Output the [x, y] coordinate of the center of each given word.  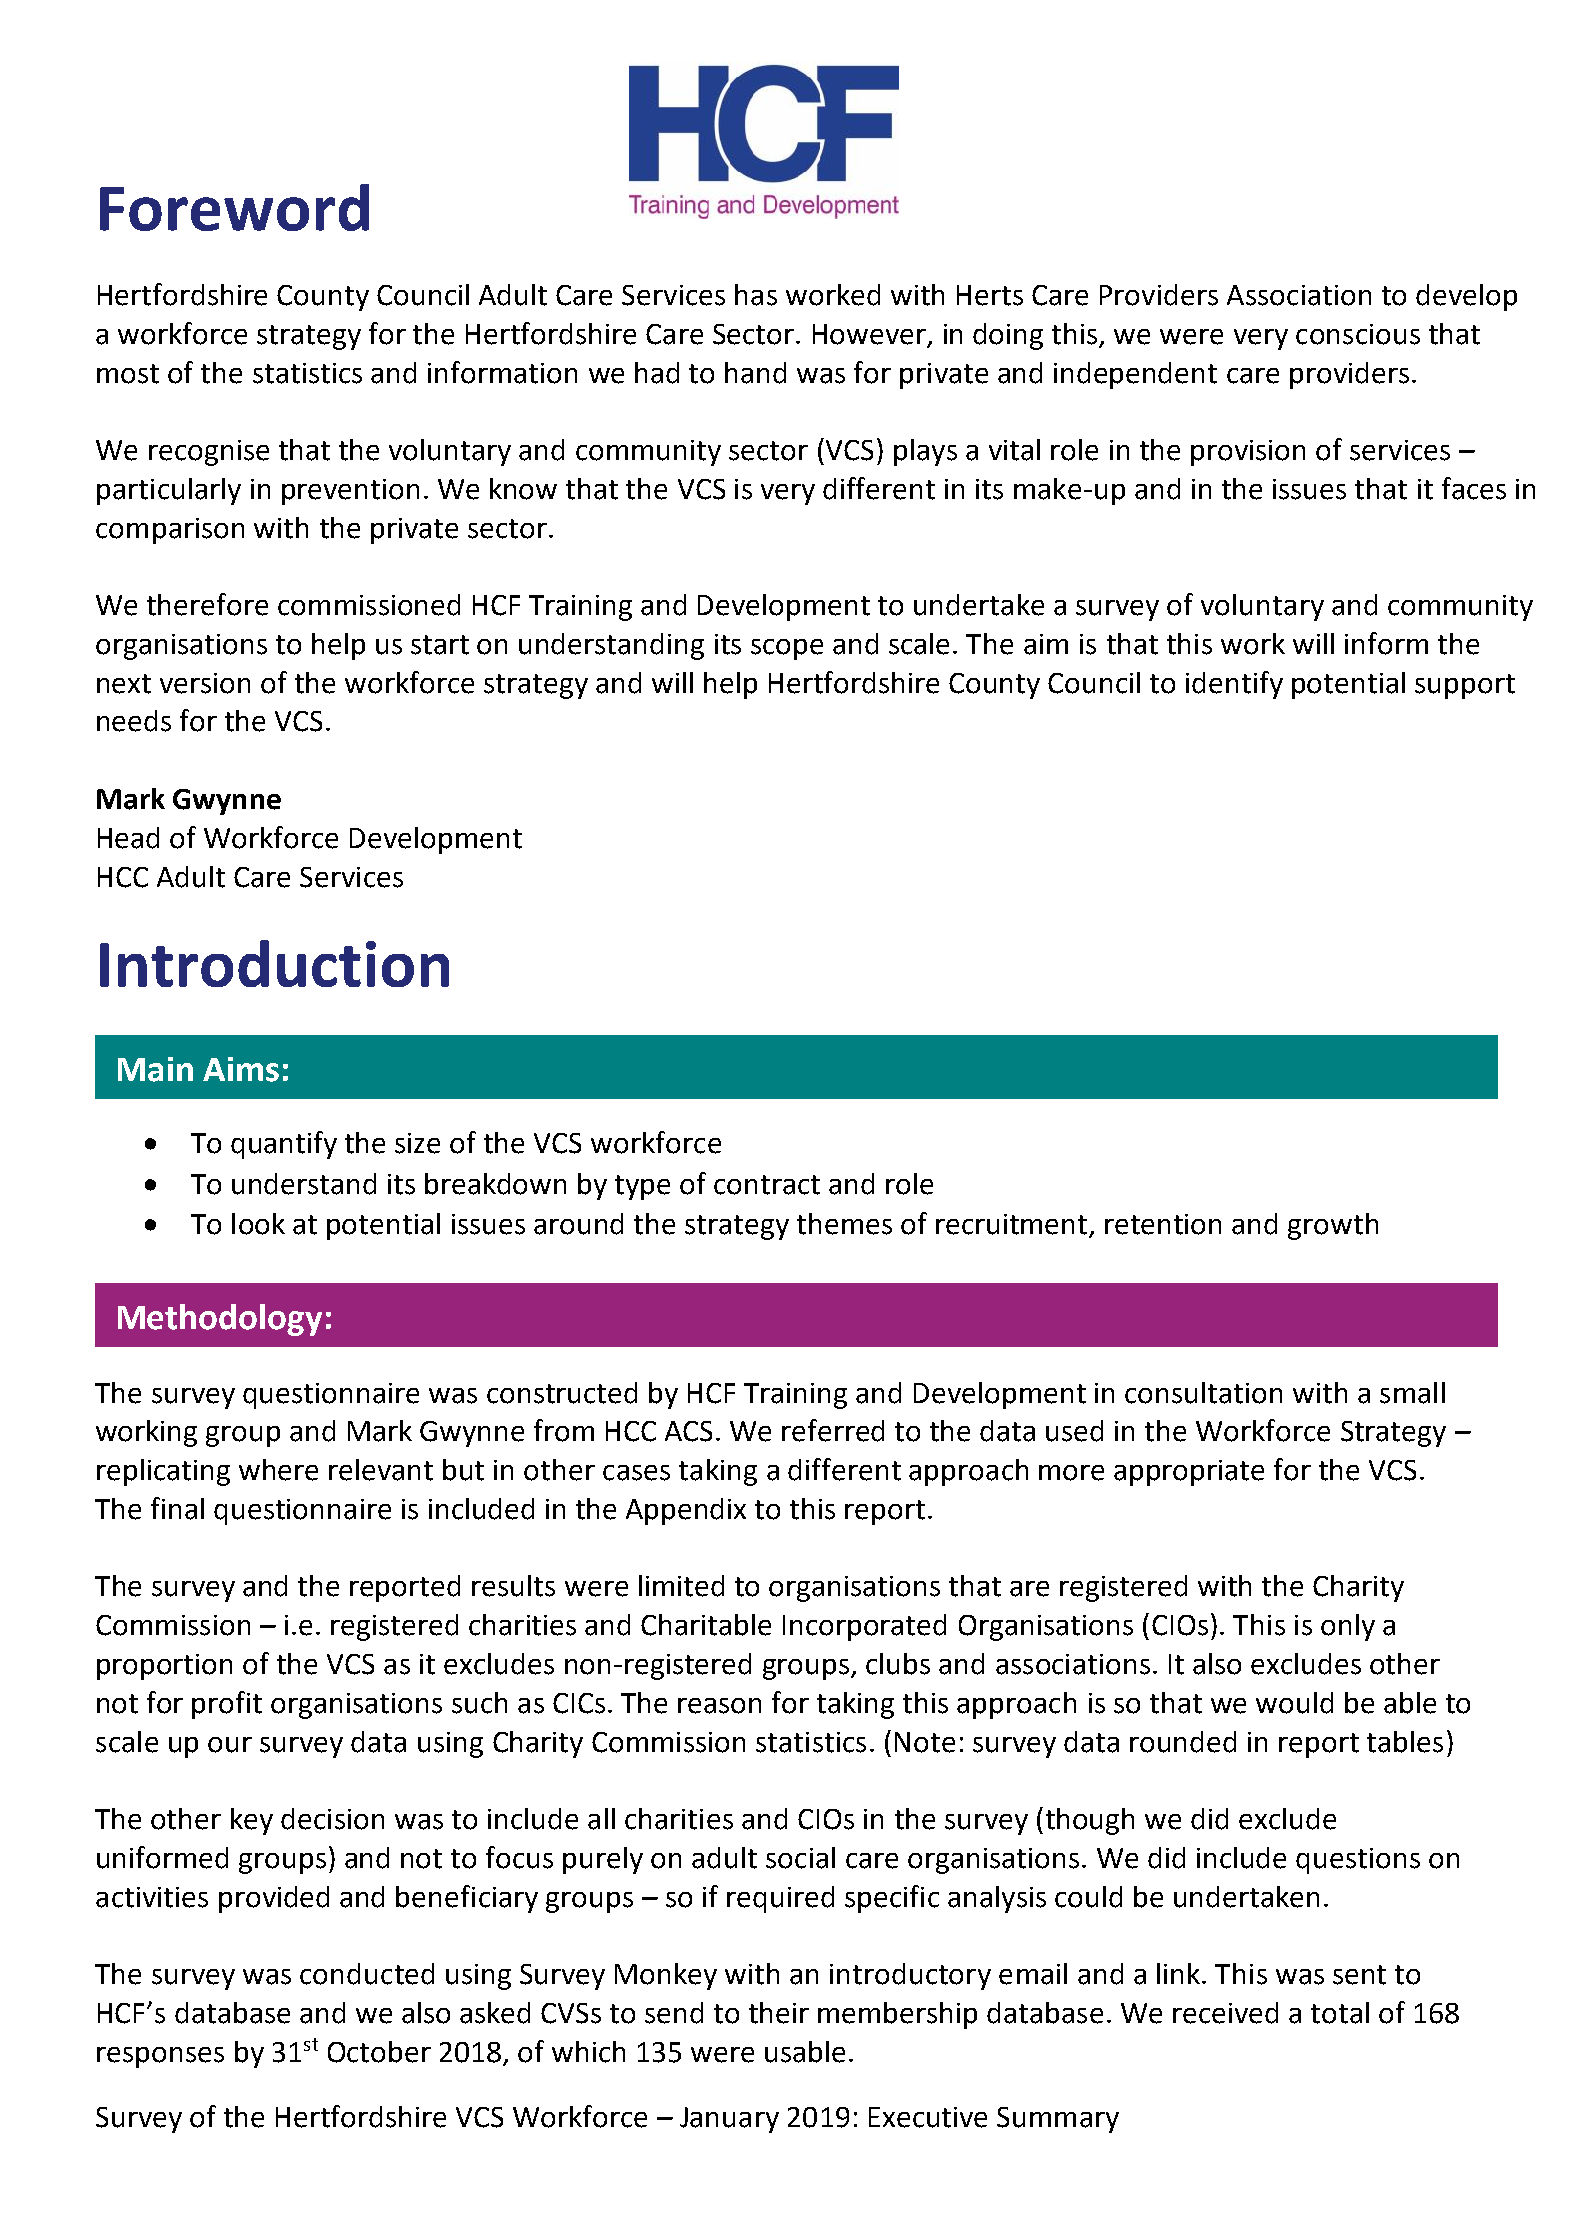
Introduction [274, 963]
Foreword [234, 207]
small [1412, 1393]
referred [833, 1430]
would [1294, 1703]
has [756, 295]
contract [767, 1185]
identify [1234, 685]
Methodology [220, 1320]
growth [1333, 1226]
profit [227, 1705]
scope [787, 649]
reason [719, 1706]
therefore [207, 604]
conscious [1358, 334]
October [379, 2052]
